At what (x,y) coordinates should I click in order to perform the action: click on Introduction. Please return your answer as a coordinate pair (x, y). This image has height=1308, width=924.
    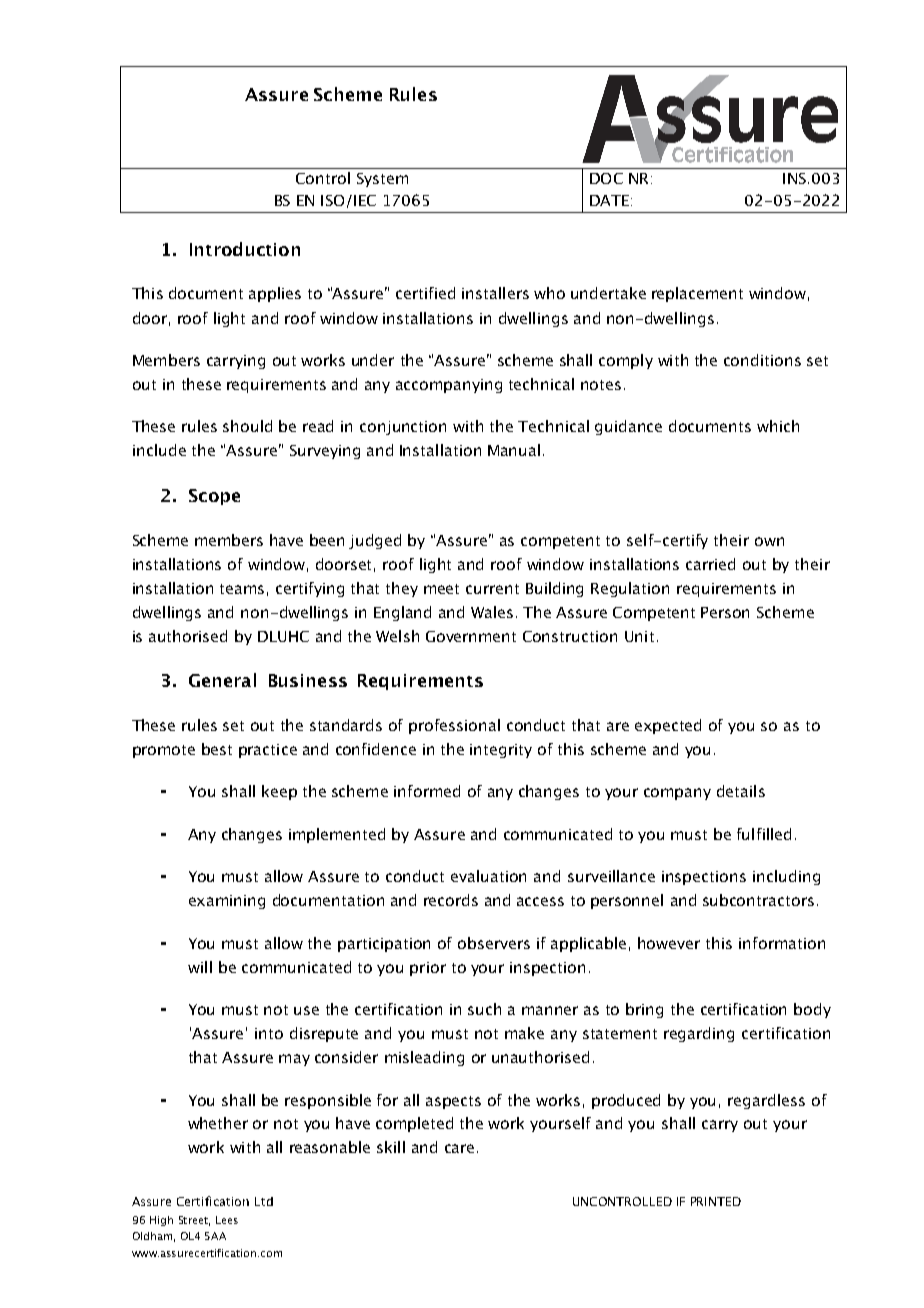
    Looking at the image, I should click on (245, 249).
